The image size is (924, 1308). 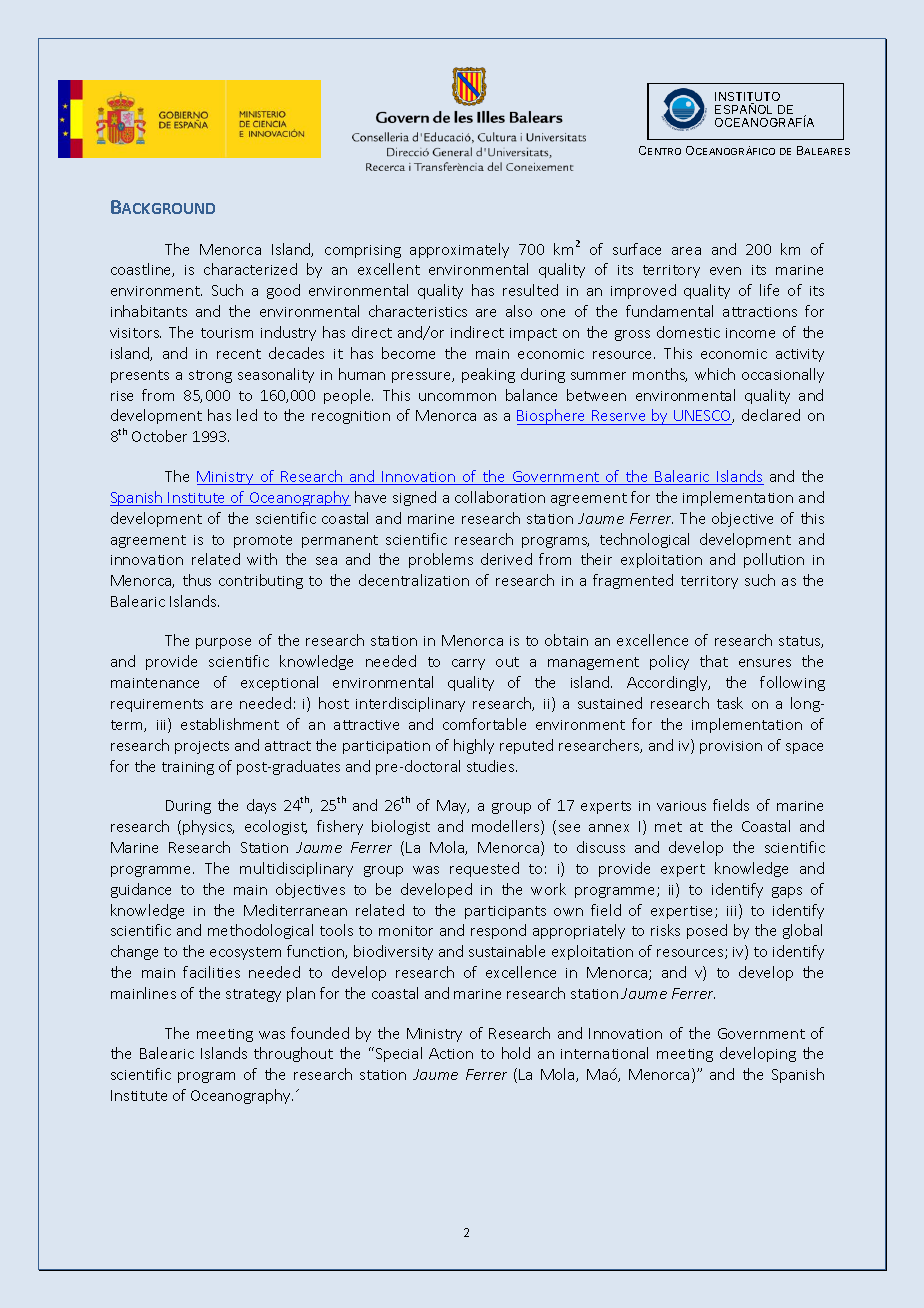 I want to click on uncommon, so click(x=457, y=397).
